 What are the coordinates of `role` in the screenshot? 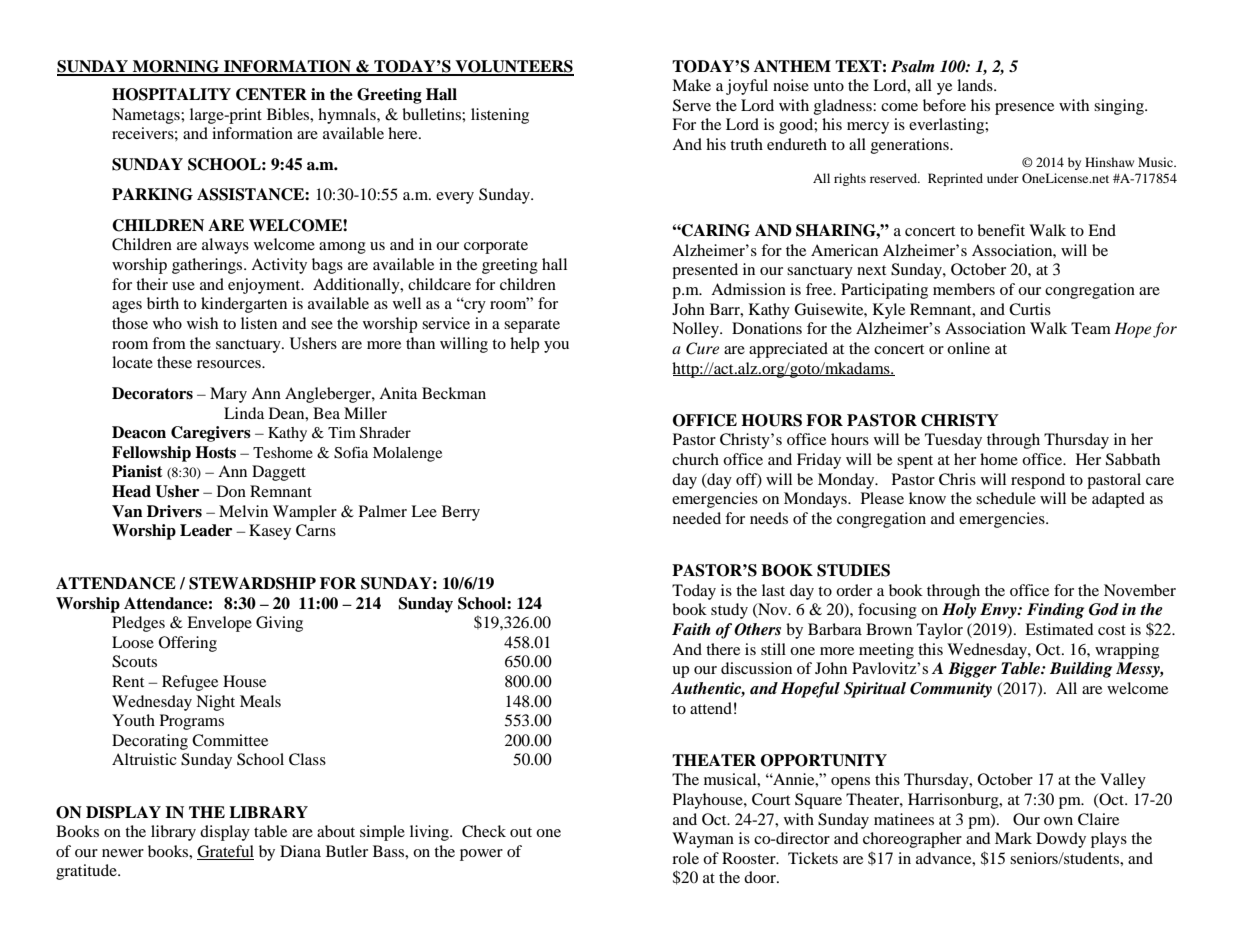 It's located at (685, 858).
